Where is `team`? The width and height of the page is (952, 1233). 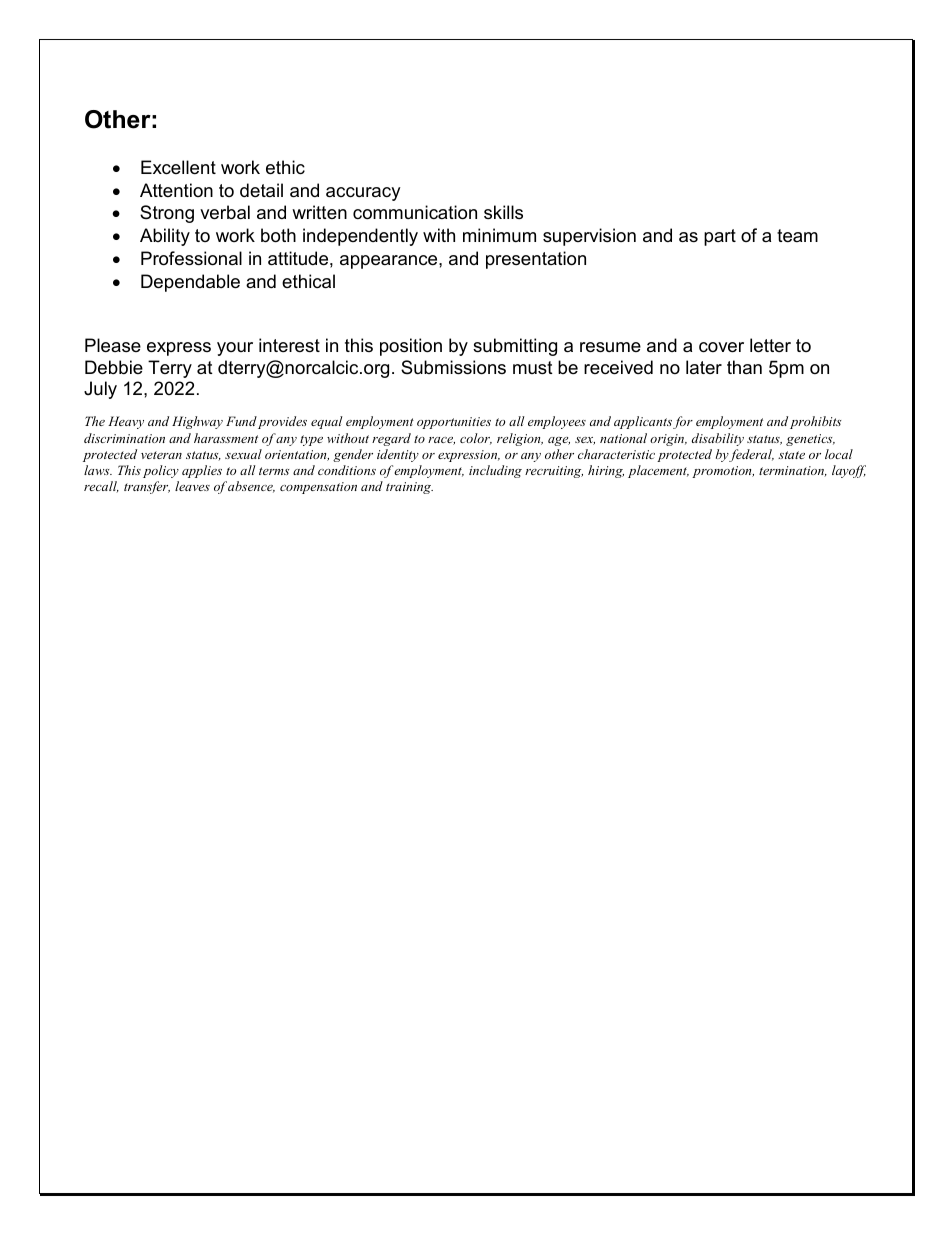 team is located at coordinates (797, 236).
